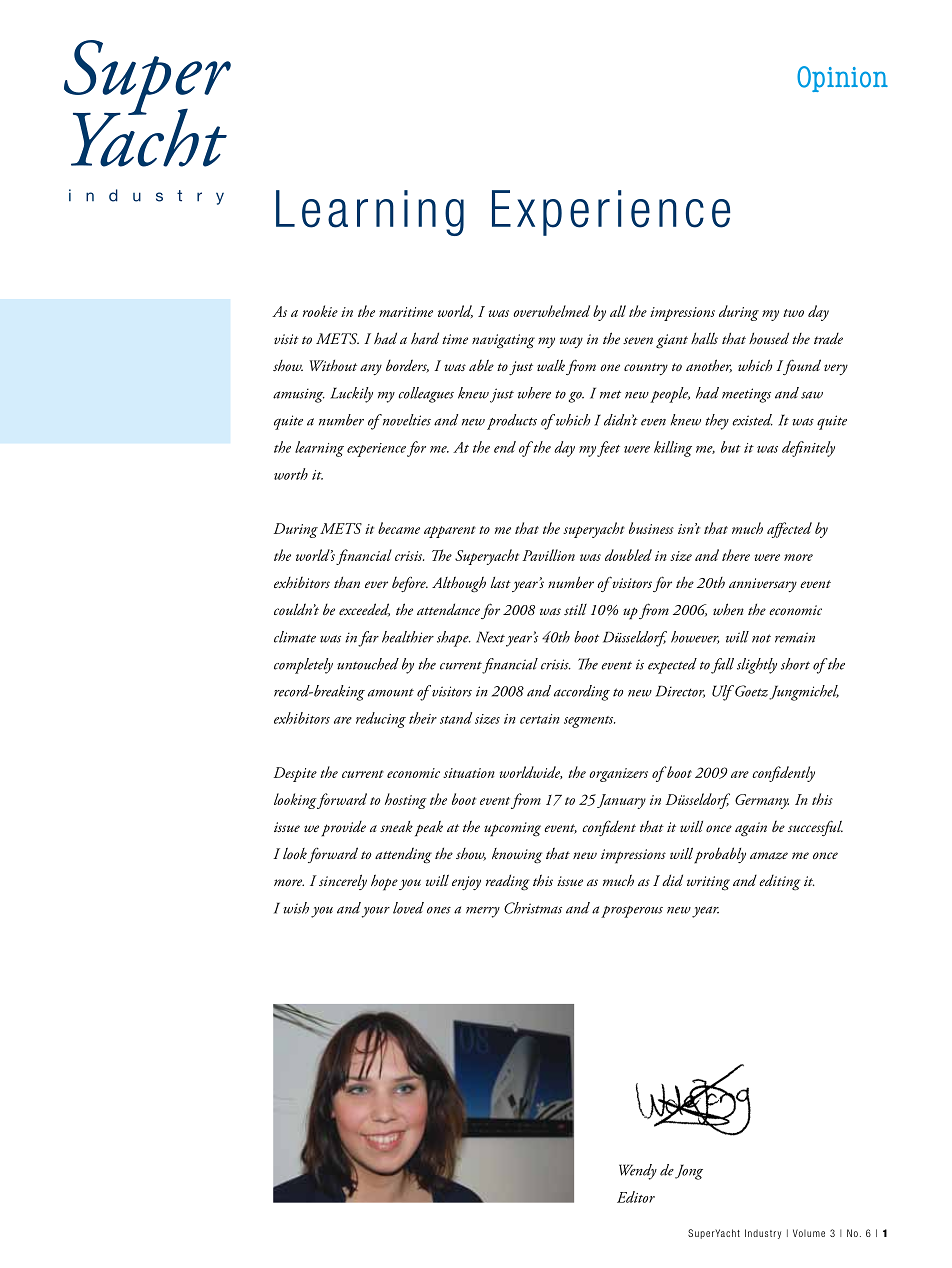  What do you see at coordinates (842, 79) in the page?
I see `Opinion` at bounding box center [842, 79].
